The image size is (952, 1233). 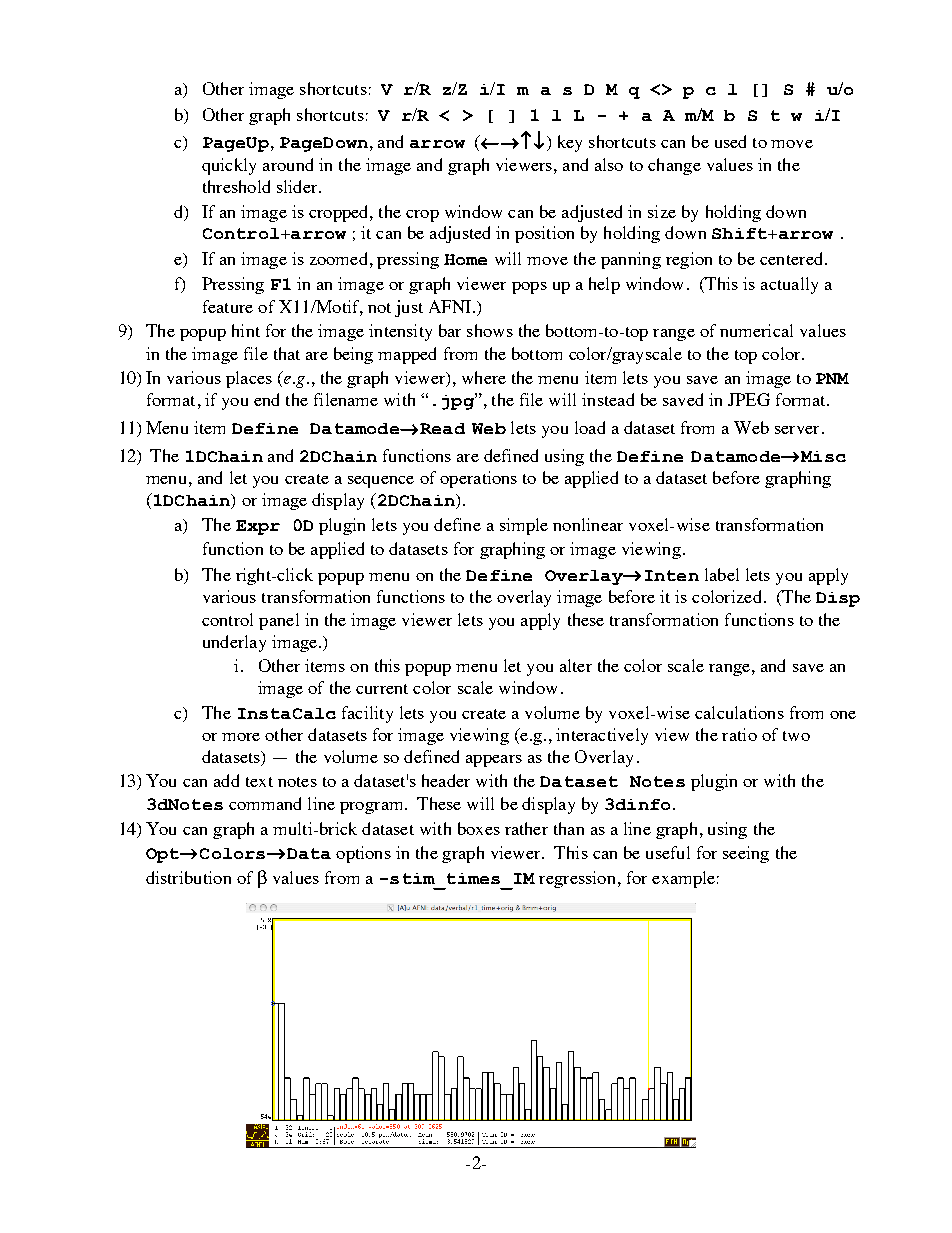 What do you see at coordinates (746, 854) in the image?
I see `seeing` at bounding box center [746, 854].
